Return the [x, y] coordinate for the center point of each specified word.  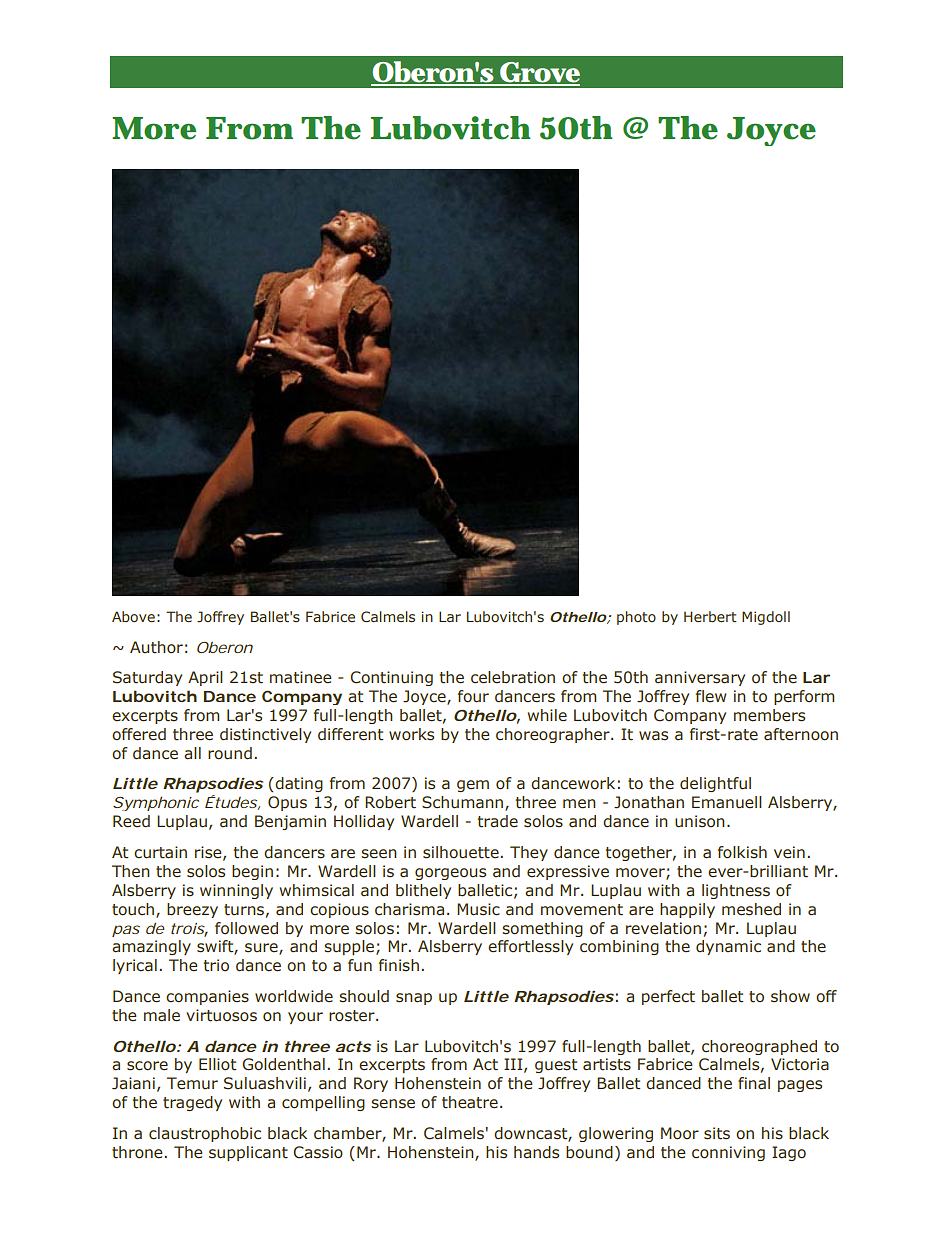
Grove [539, 73]
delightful [715, 784]
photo [636, 618]
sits [717, 1133]
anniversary [700, 678]
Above [133, 616]
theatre [470, 1102]
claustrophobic [205, 1134]
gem [473, 786]
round [230, 753]
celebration [513, 677]
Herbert [710, 616]
